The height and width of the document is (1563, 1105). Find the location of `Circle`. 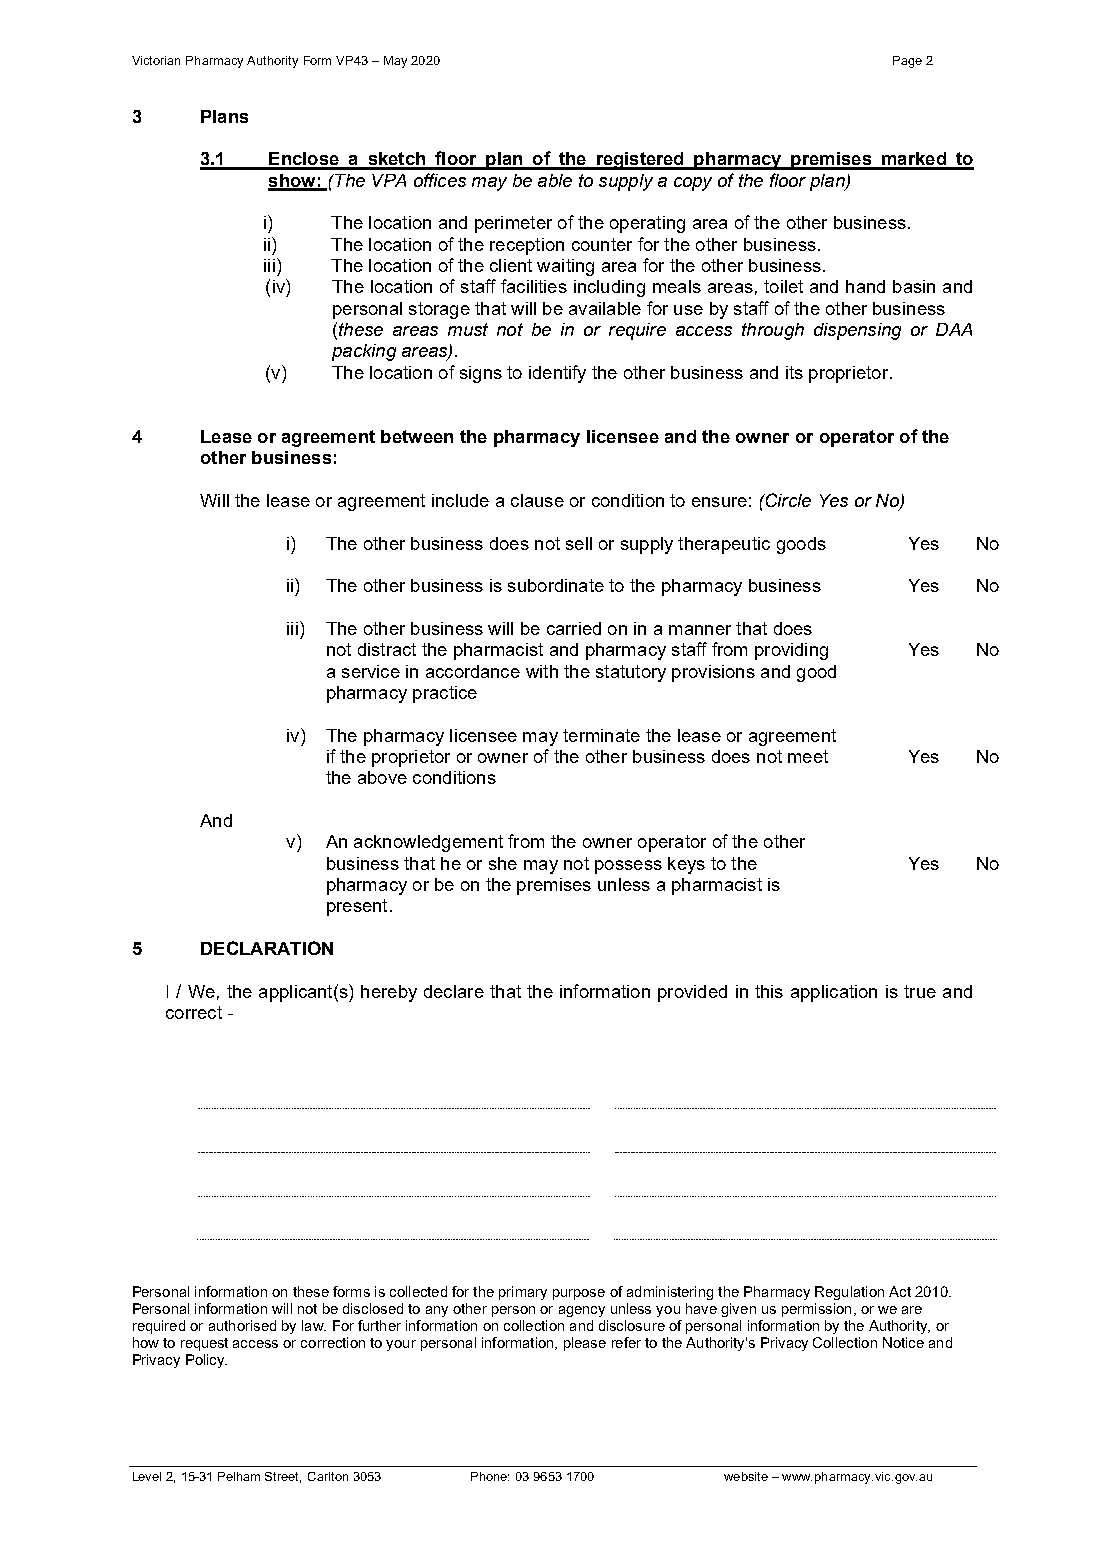

Circle is located at coordinates (787, 500).
